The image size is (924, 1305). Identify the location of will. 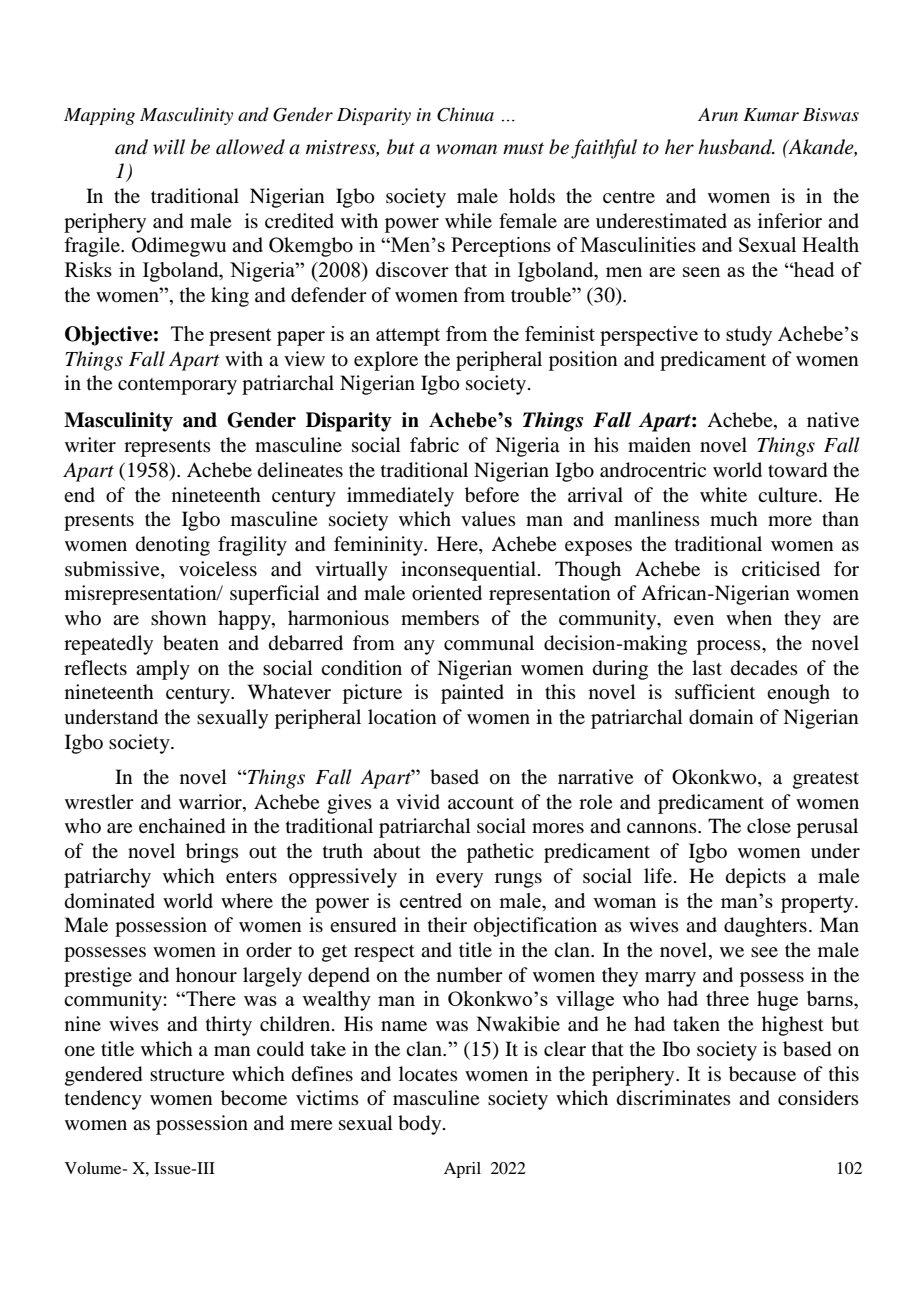
(169, 146).
